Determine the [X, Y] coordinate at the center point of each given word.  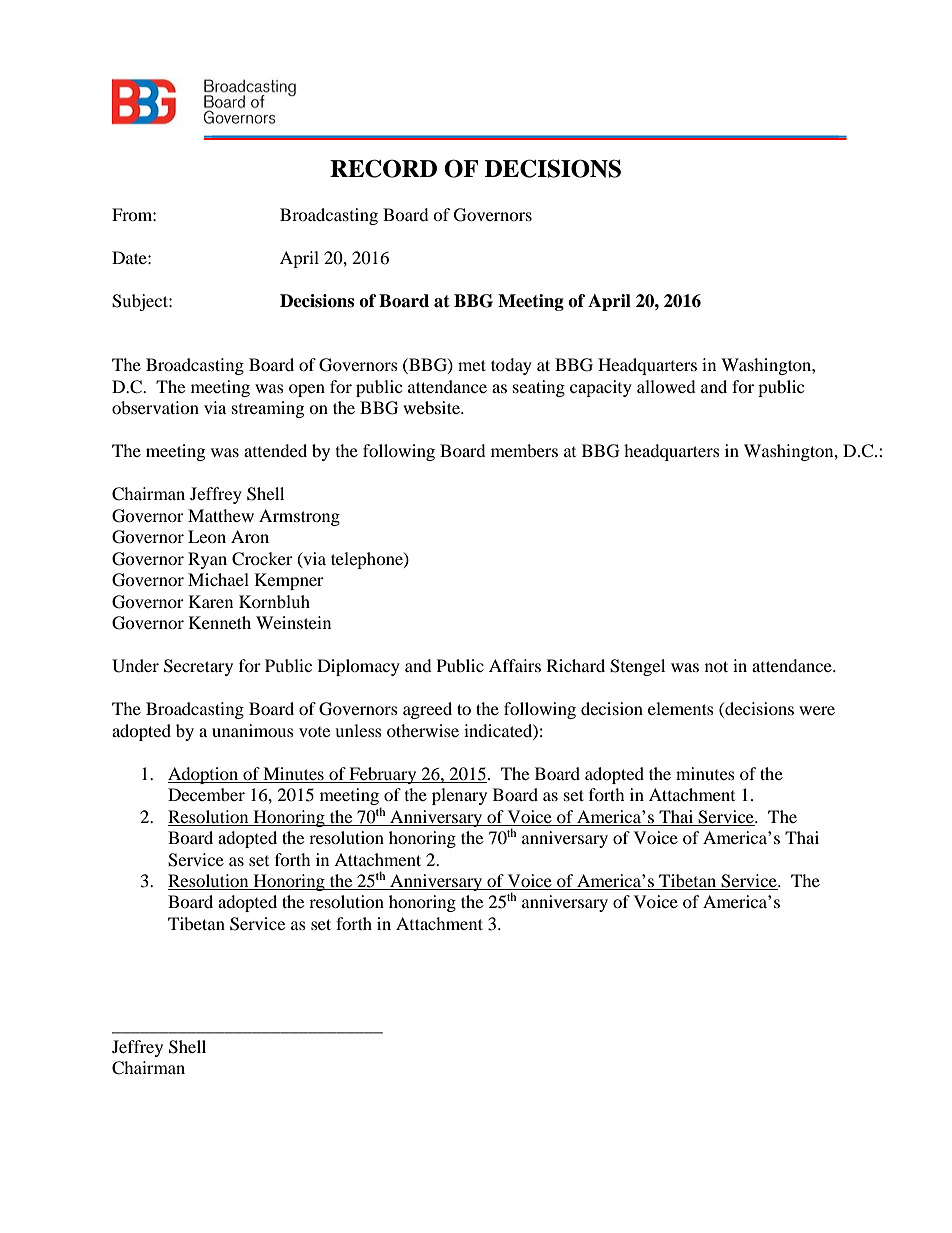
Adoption [204, 775]
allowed [666, 386]
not [716, 666]
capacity [601, 388]
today [511, 366]
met [472, 365]
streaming [268, 409]
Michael [218, 579]
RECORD [383, 168]
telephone [368, 560]
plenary [459, 796]
